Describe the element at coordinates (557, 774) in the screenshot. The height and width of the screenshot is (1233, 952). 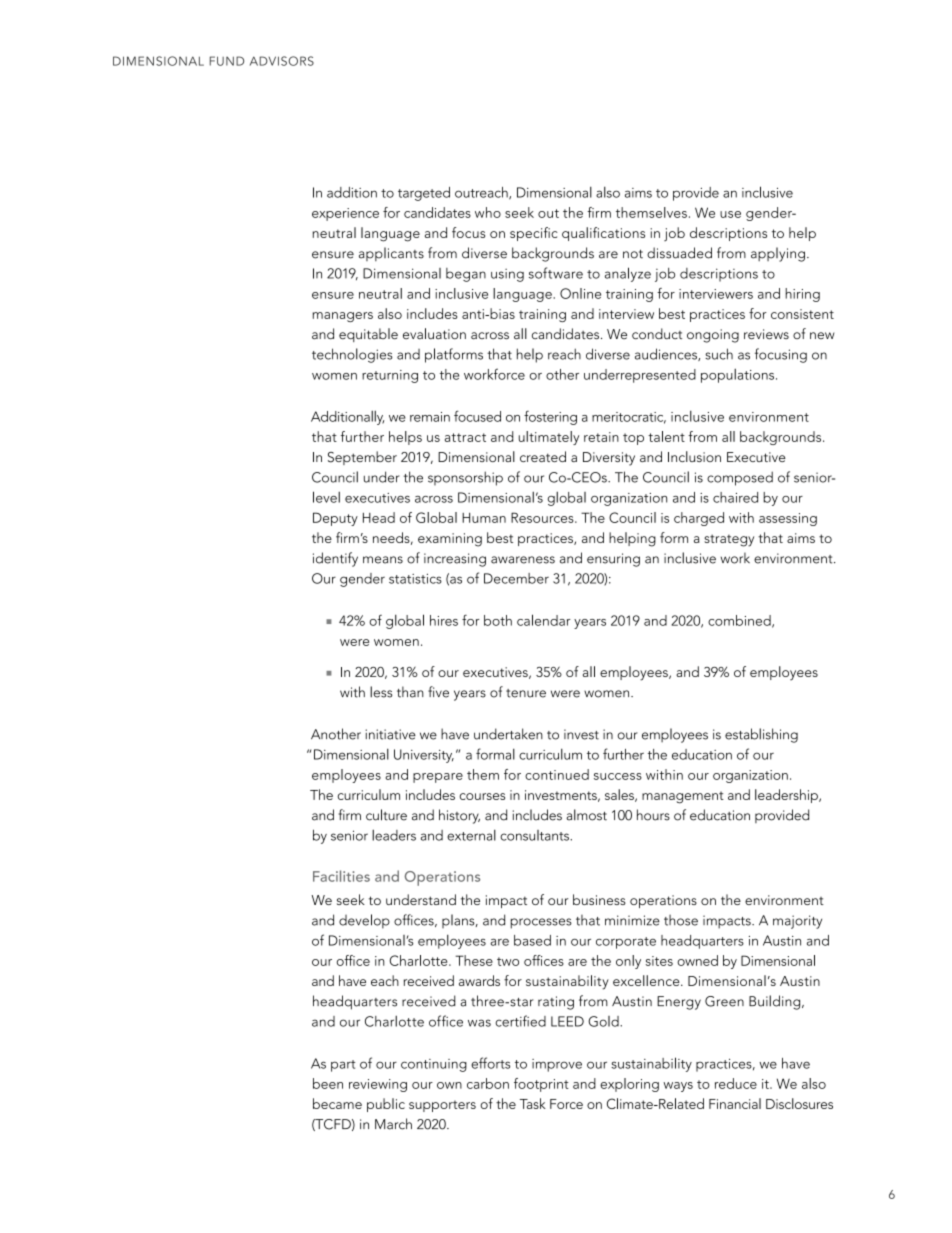
I see `continued` at that location.
